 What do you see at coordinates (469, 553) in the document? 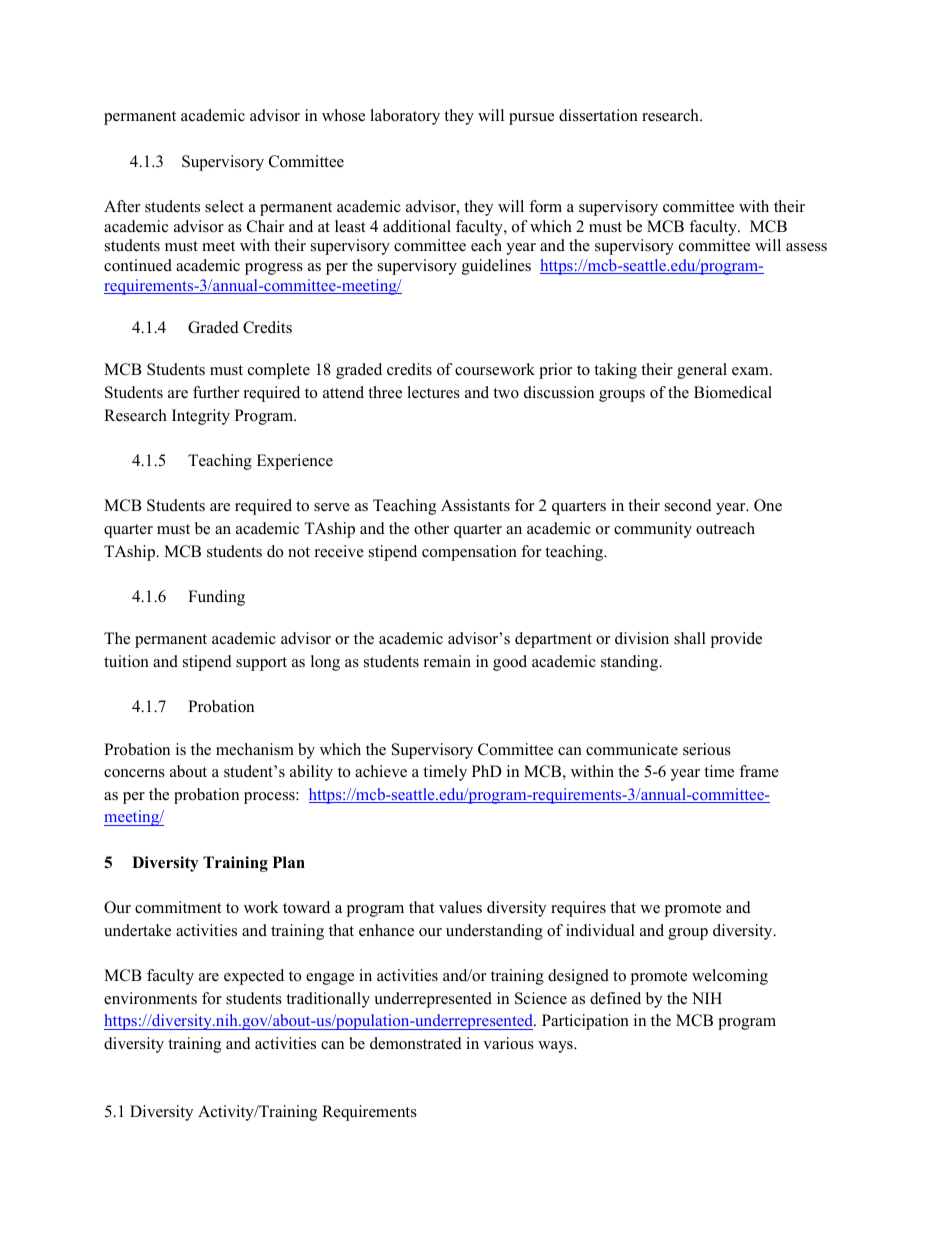
I see `compensation` at bounding box center [469, 553].
